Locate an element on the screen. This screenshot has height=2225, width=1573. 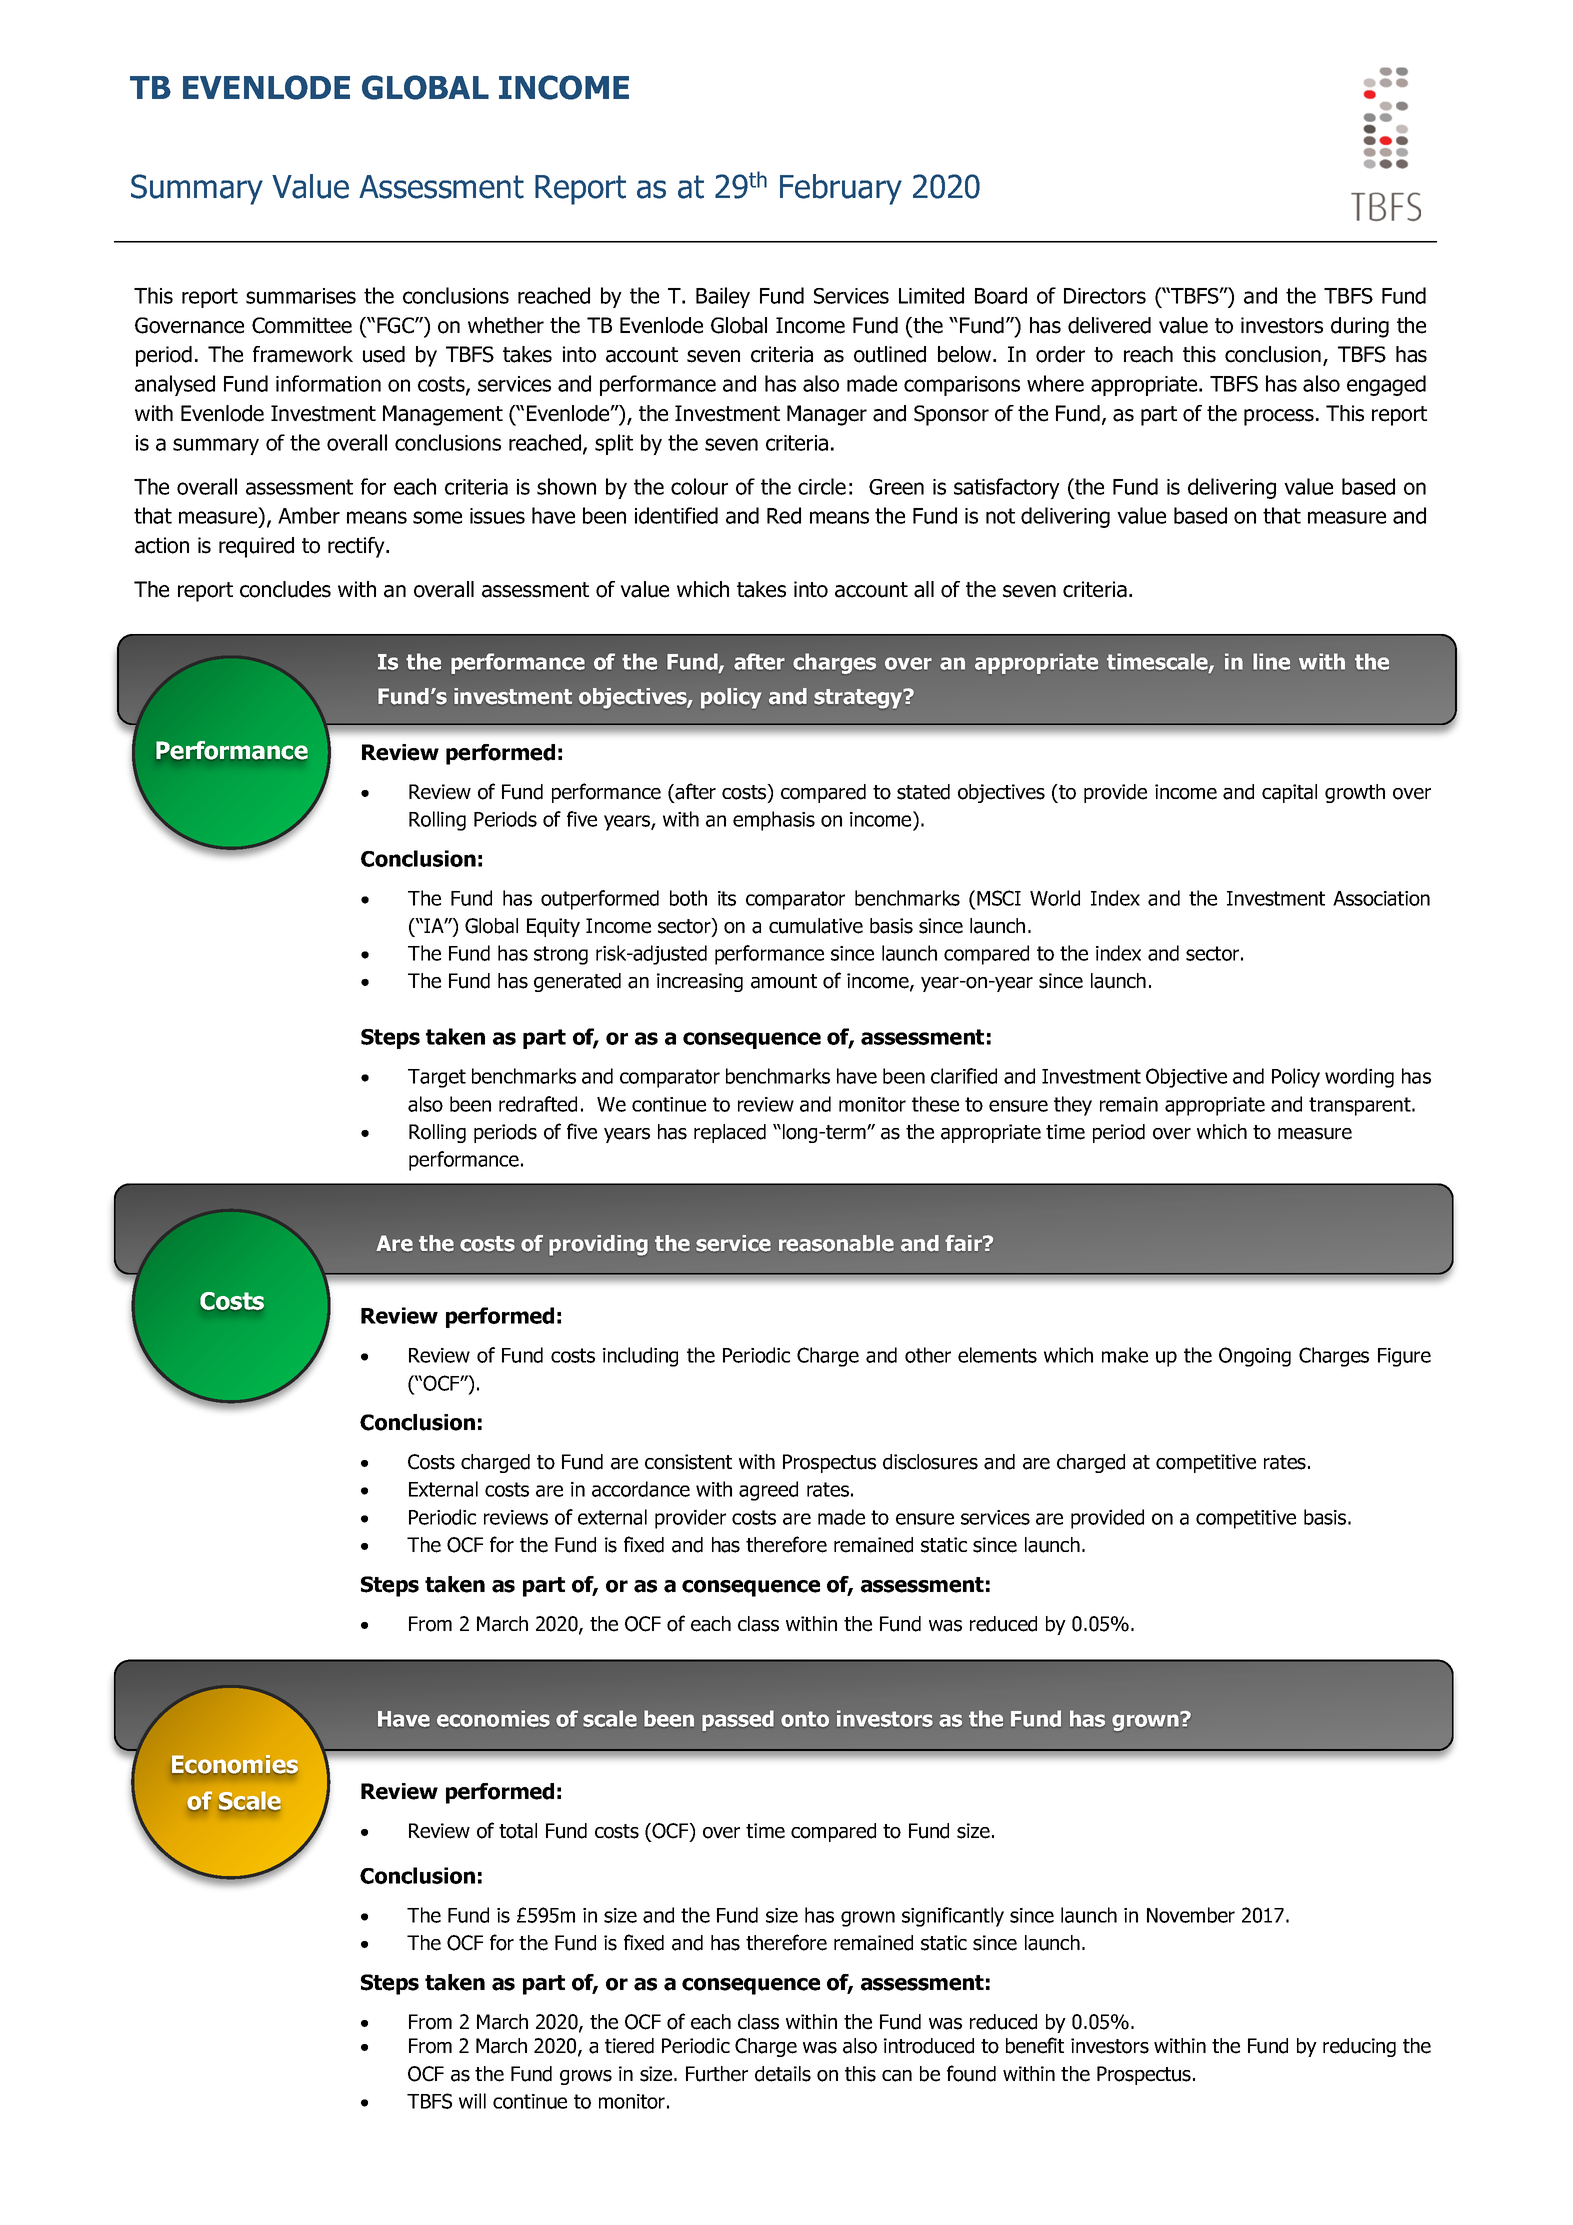
reducing is located at coordinates (1359, 2047).
